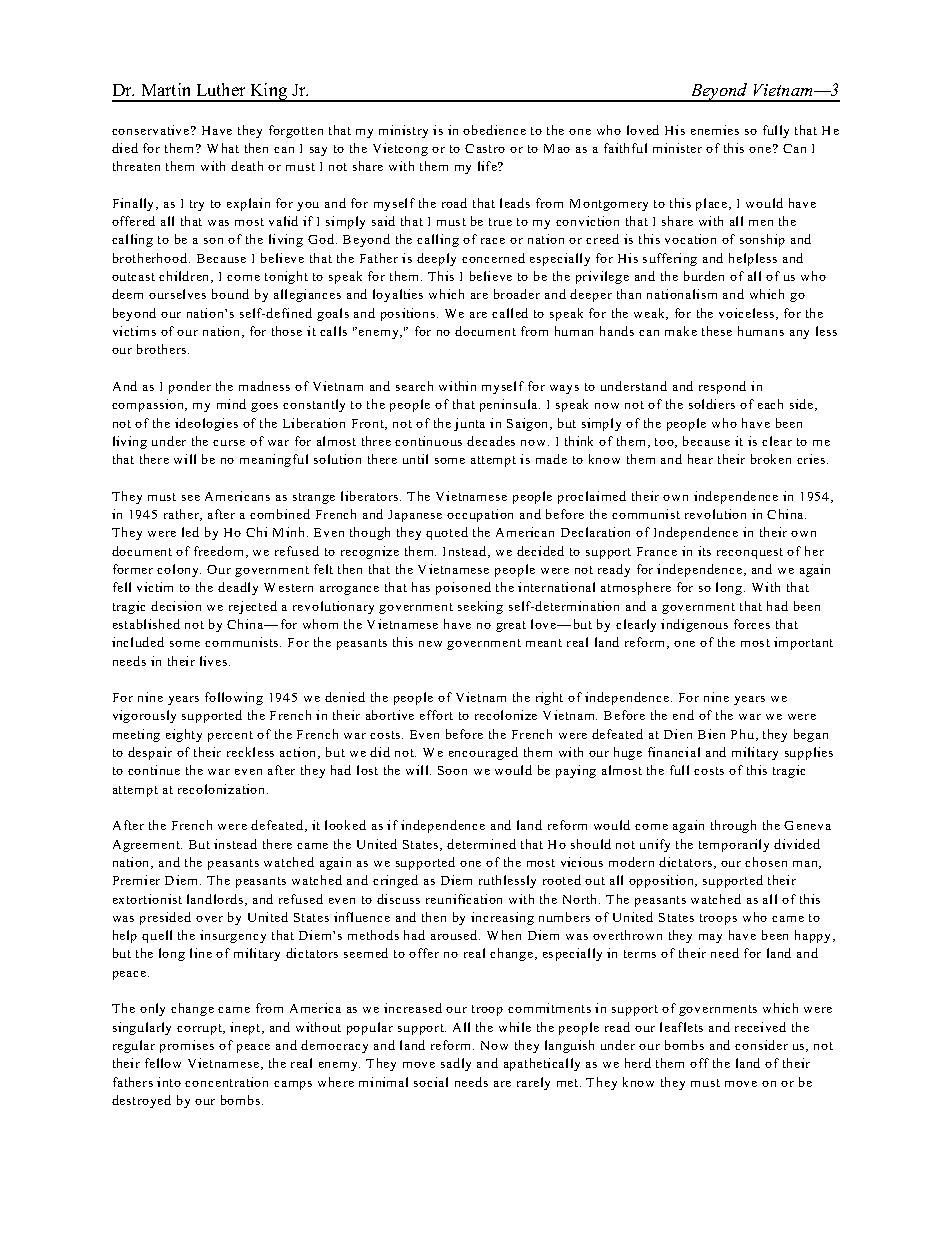 This image has height=1233, width=952. Describe the element at coordinates (190, 387) in the image. I see `ponder` at that location.
